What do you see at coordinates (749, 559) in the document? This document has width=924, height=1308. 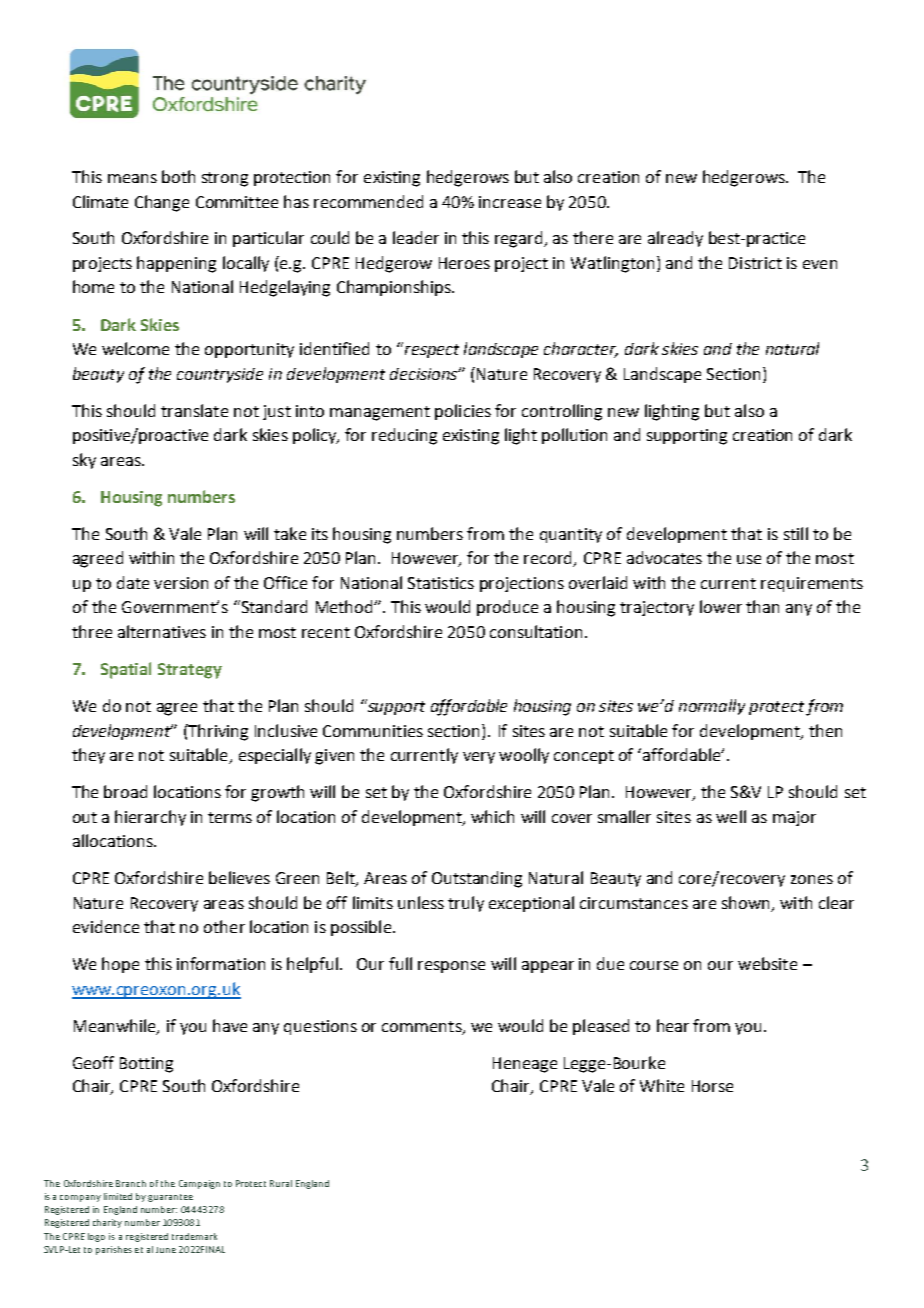 I see `use` at bounding box center [749, 559].
